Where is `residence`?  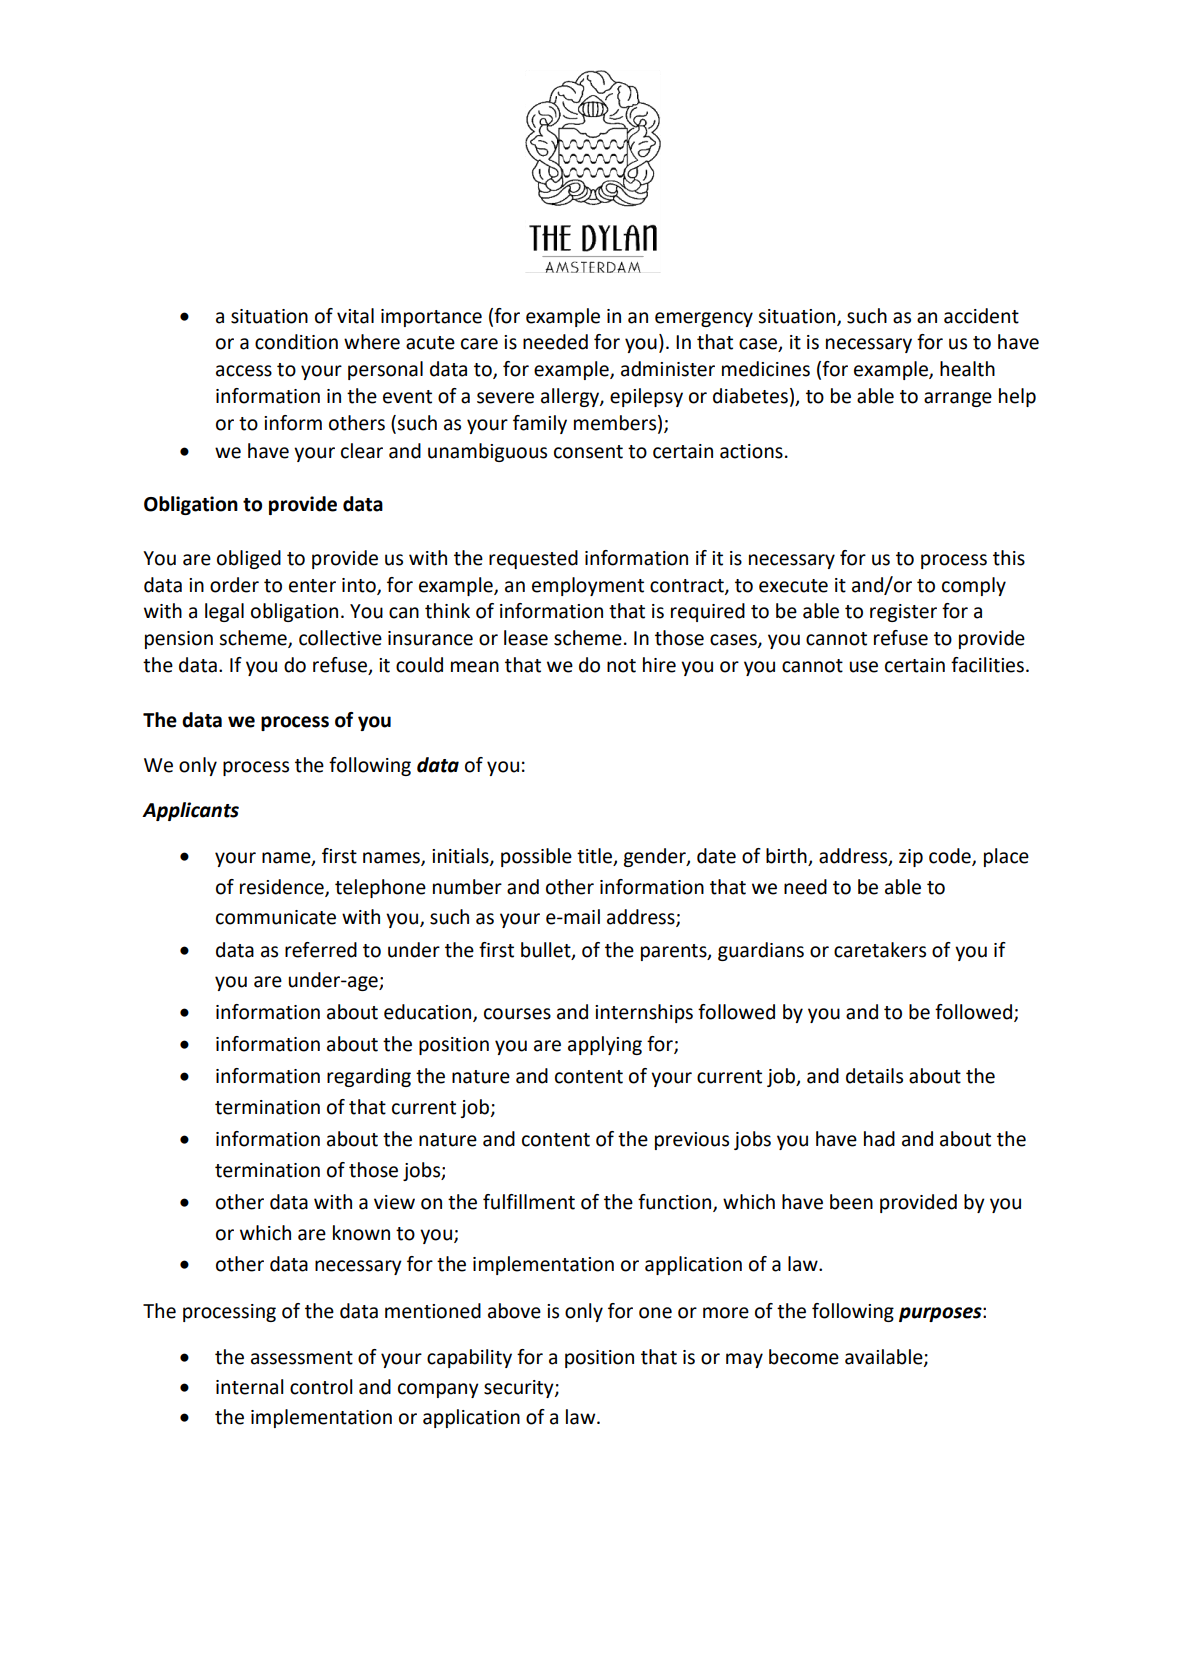
residence is located at coordinates (283, 888).
